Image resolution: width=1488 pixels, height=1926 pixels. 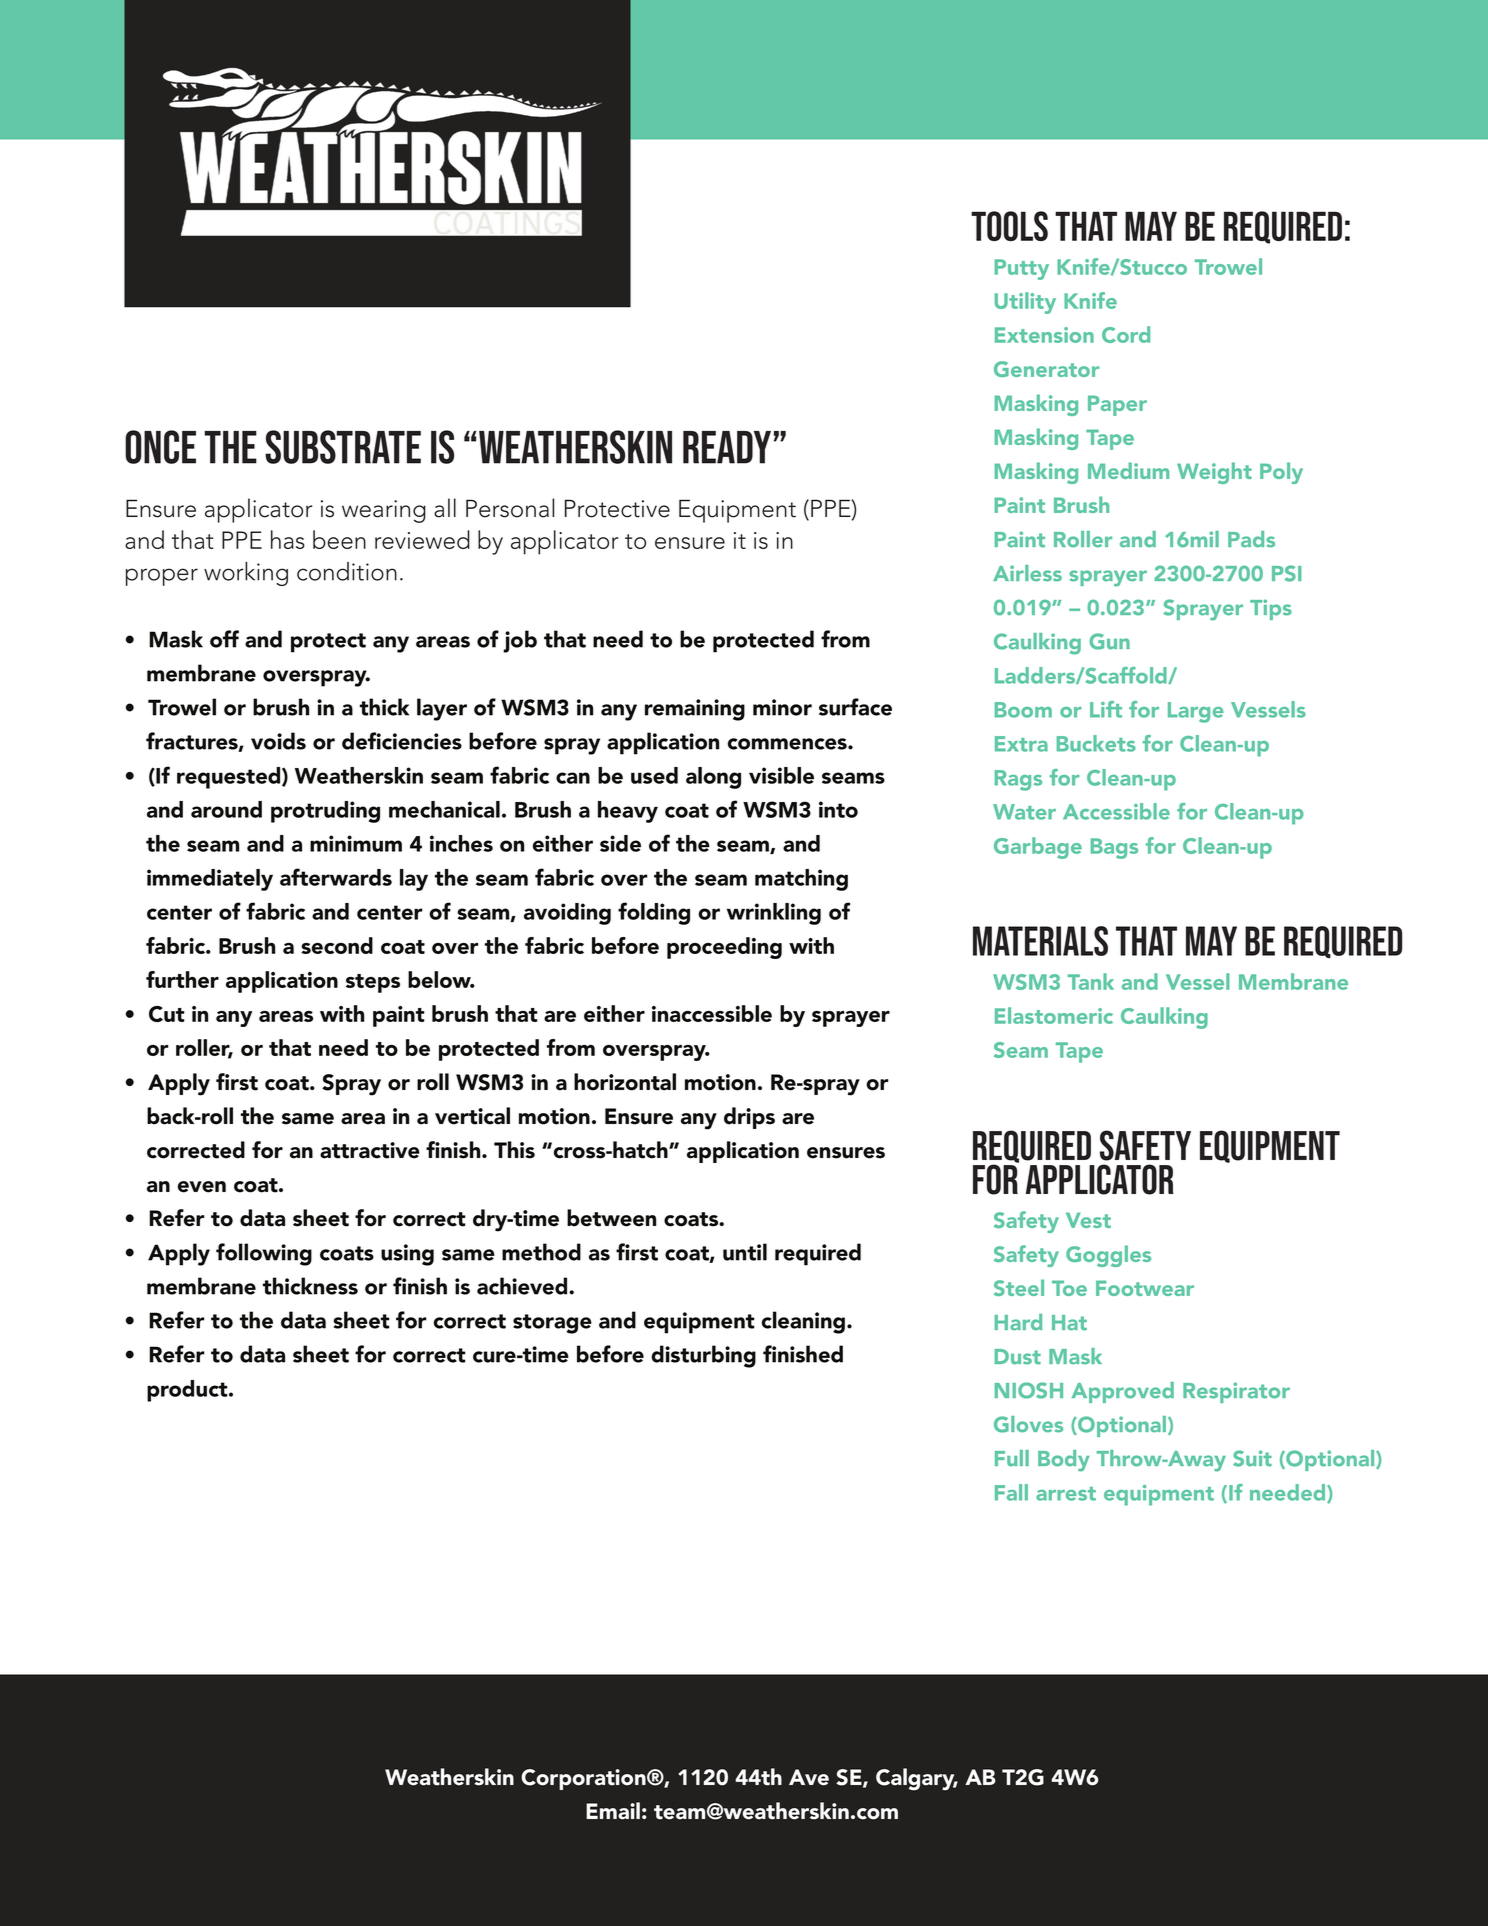 I want to click on disturbing, so click(x=703, y=1356).
